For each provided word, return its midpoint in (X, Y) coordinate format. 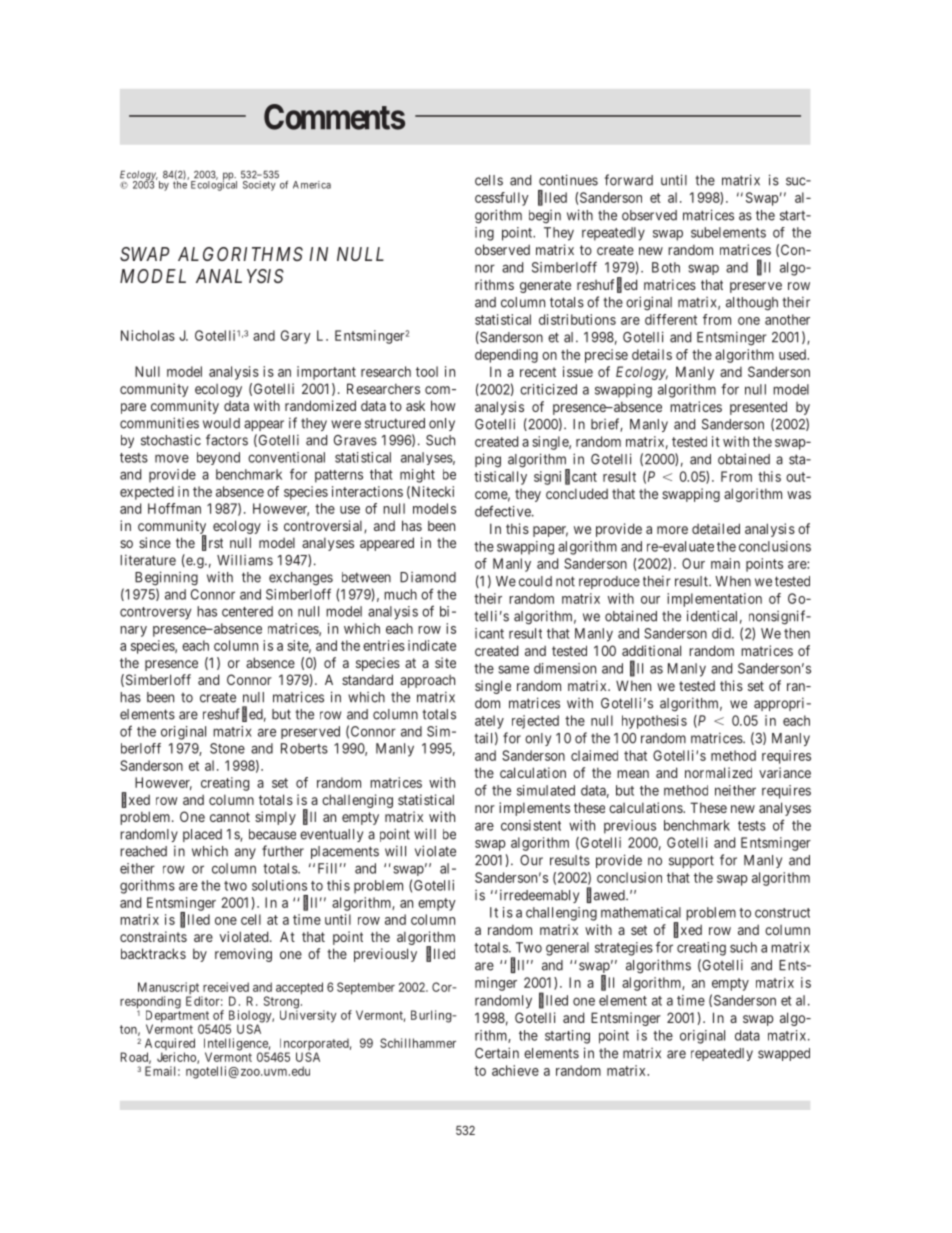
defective (504, 511)
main (725, 563)
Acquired (170, 1045)
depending (506, 356)
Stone (227, 748)
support (691, 861)
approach (427, 681)
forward (629, 180)
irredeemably (539, 896)
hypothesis (654, 722)
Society (259, 186)
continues (568, 180)
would (221, 423)
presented (758, 408)
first (212, 543)
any (245, 853)
